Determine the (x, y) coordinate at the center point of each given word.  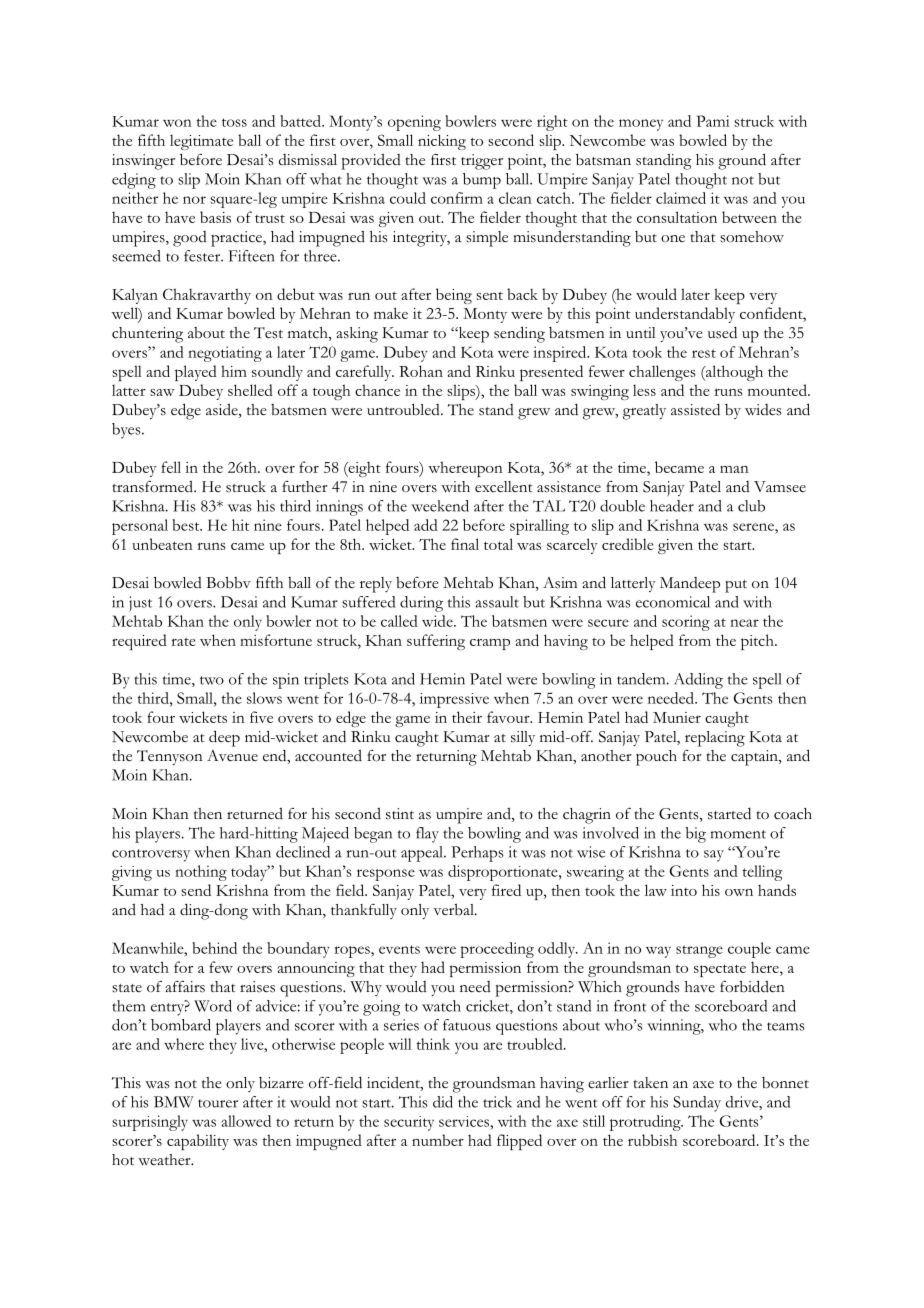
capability (198, 1142)
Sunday (697, 1104)
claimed (681, 198)
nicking (442, 142)
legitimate (201, 142)
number (438, 1140)
